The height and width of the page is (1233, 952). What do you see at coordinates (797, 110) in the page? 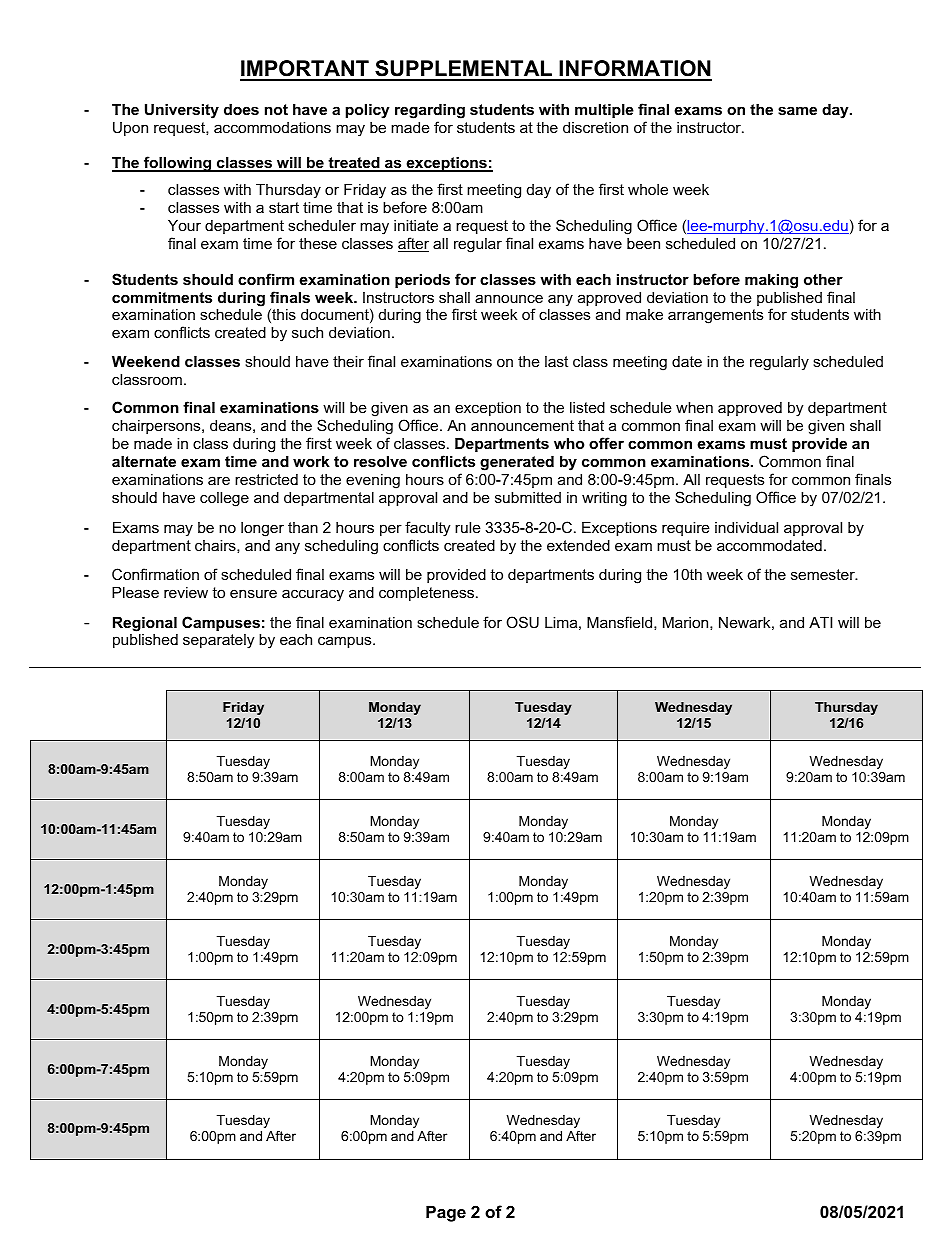
I see `same` at bounding box center [797, 110].
